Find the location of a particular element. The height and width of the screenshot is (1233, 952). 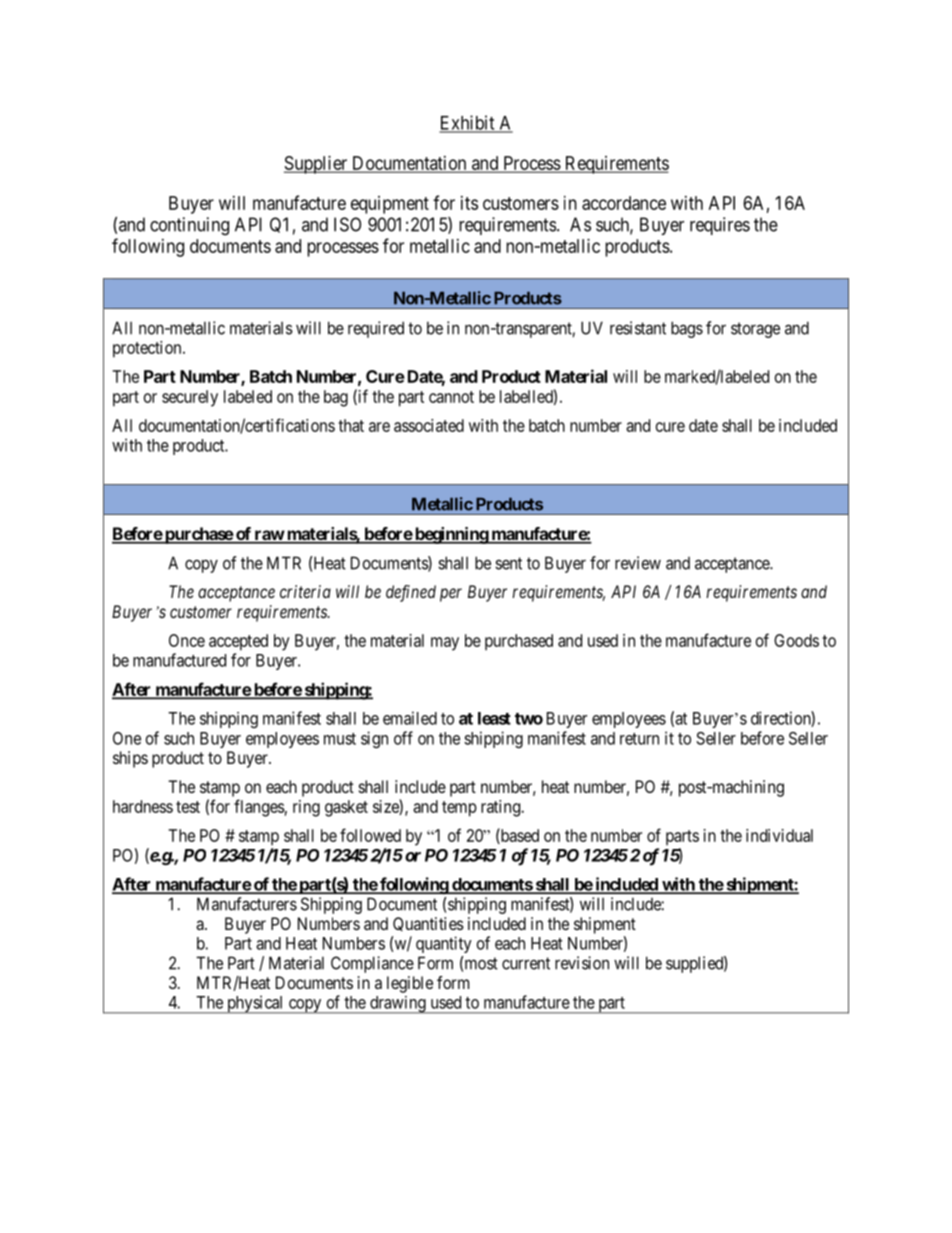

sent is located at coordinates (508, 563).
